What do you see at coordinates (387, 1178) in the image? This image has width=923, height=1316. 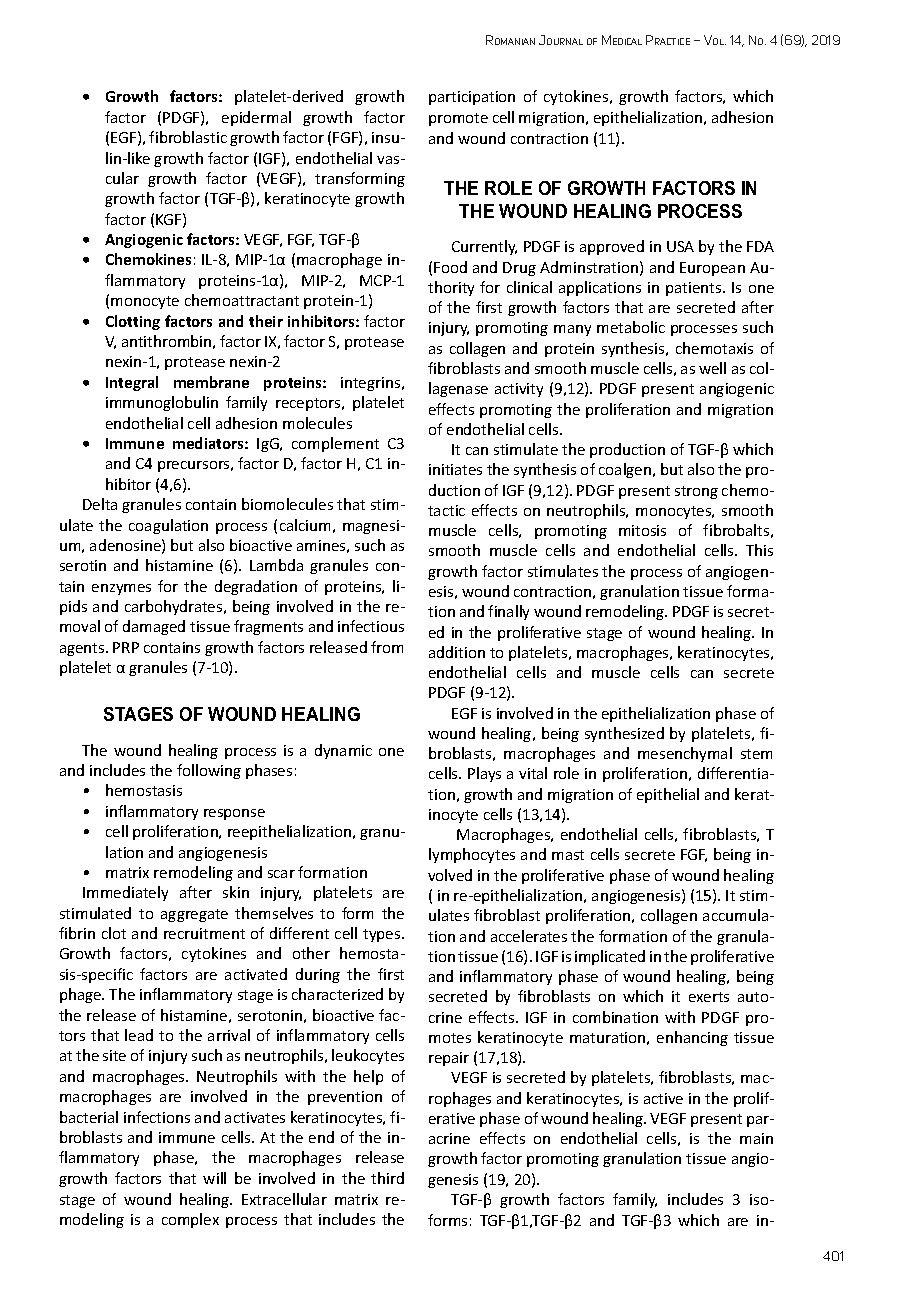 I see `third` at bounding box center [387, 1178].
